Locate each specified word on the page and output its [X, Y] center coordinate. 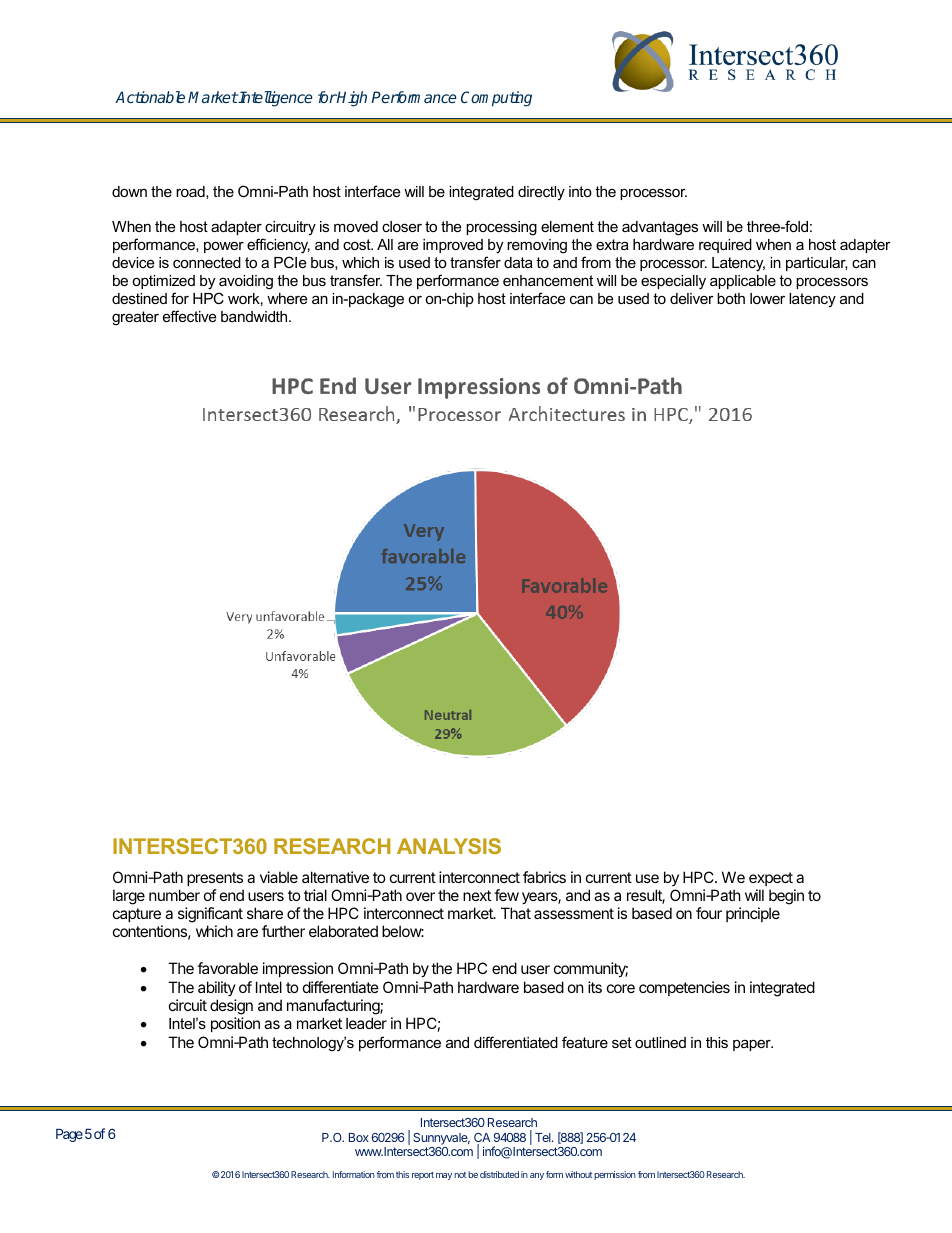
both [731, 298]
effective [189, 316]
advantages [660, 228]
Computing [496, 99]
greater [135, 318]
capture [137, 915]
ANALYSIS [449, 846]
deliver [692, 298]
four [709, 913]
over [420, 896]
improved [453, 246]
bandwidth [255, 316]
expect [771, 879]
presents [215, 879]
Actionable [150, 97]
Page [69, 1135]
